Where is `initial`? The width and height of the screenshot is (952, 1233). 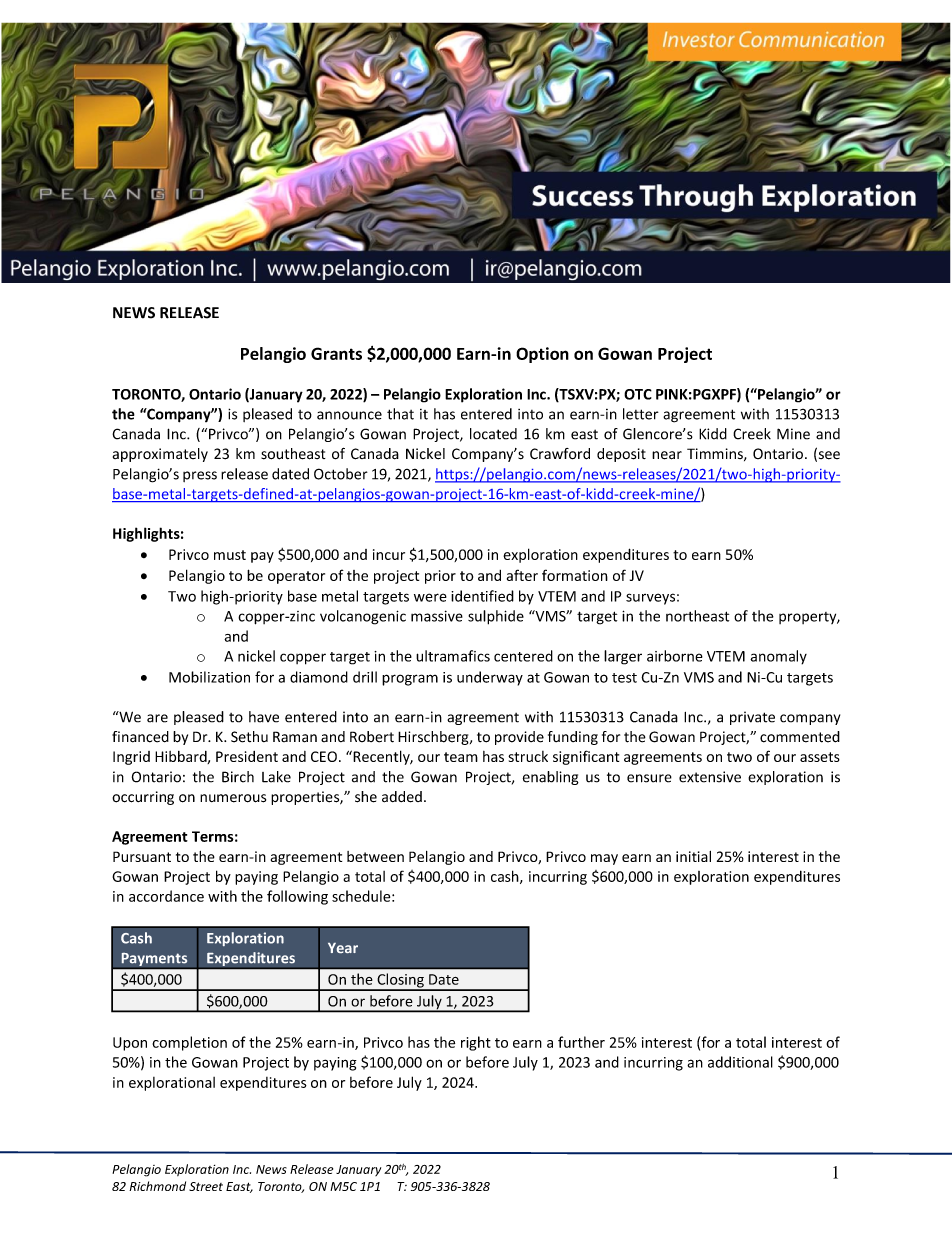 initial is located at coordinates (693, 856).
